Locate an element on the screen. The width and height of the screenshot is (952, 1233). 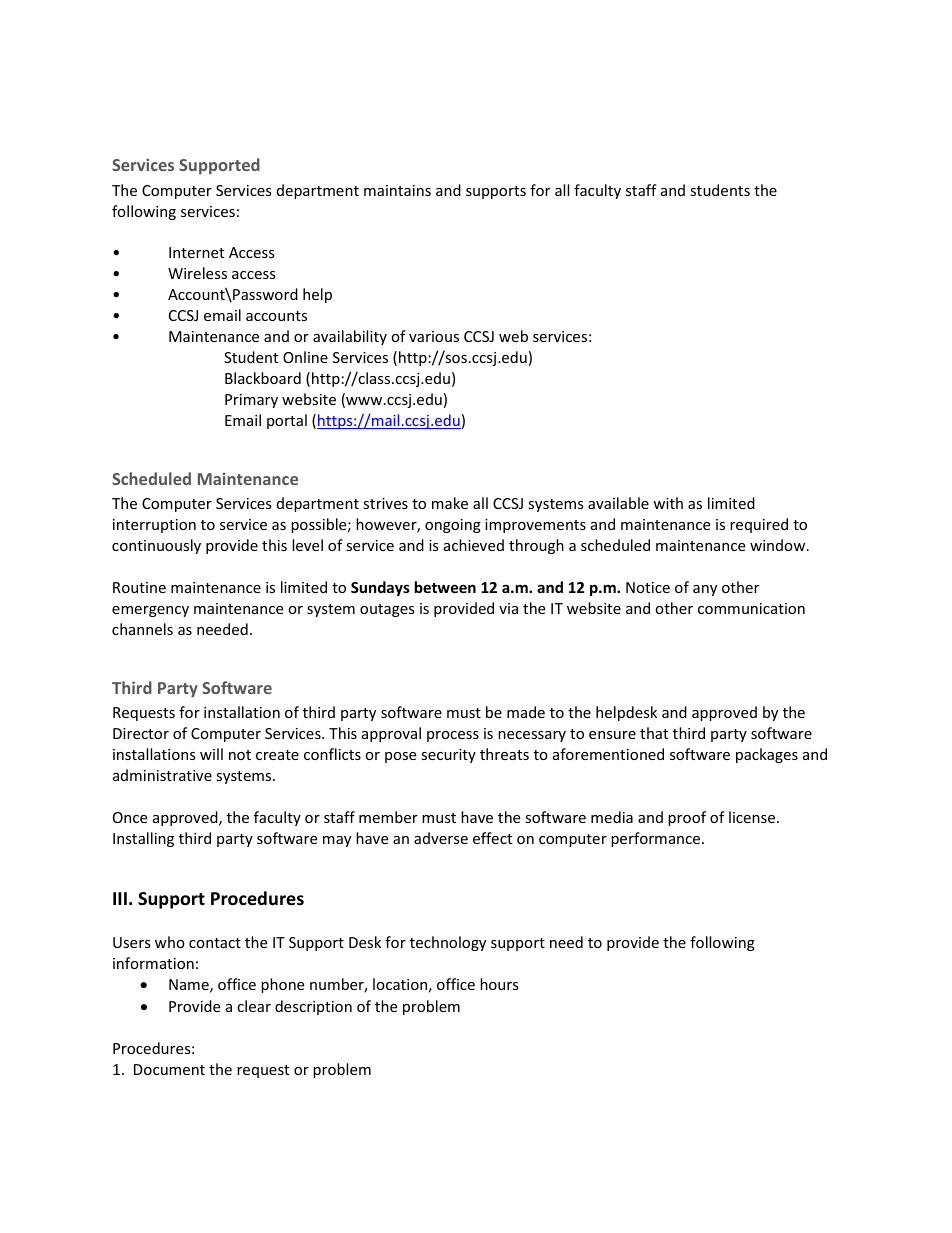
any is located at coordinates (705, 590).
